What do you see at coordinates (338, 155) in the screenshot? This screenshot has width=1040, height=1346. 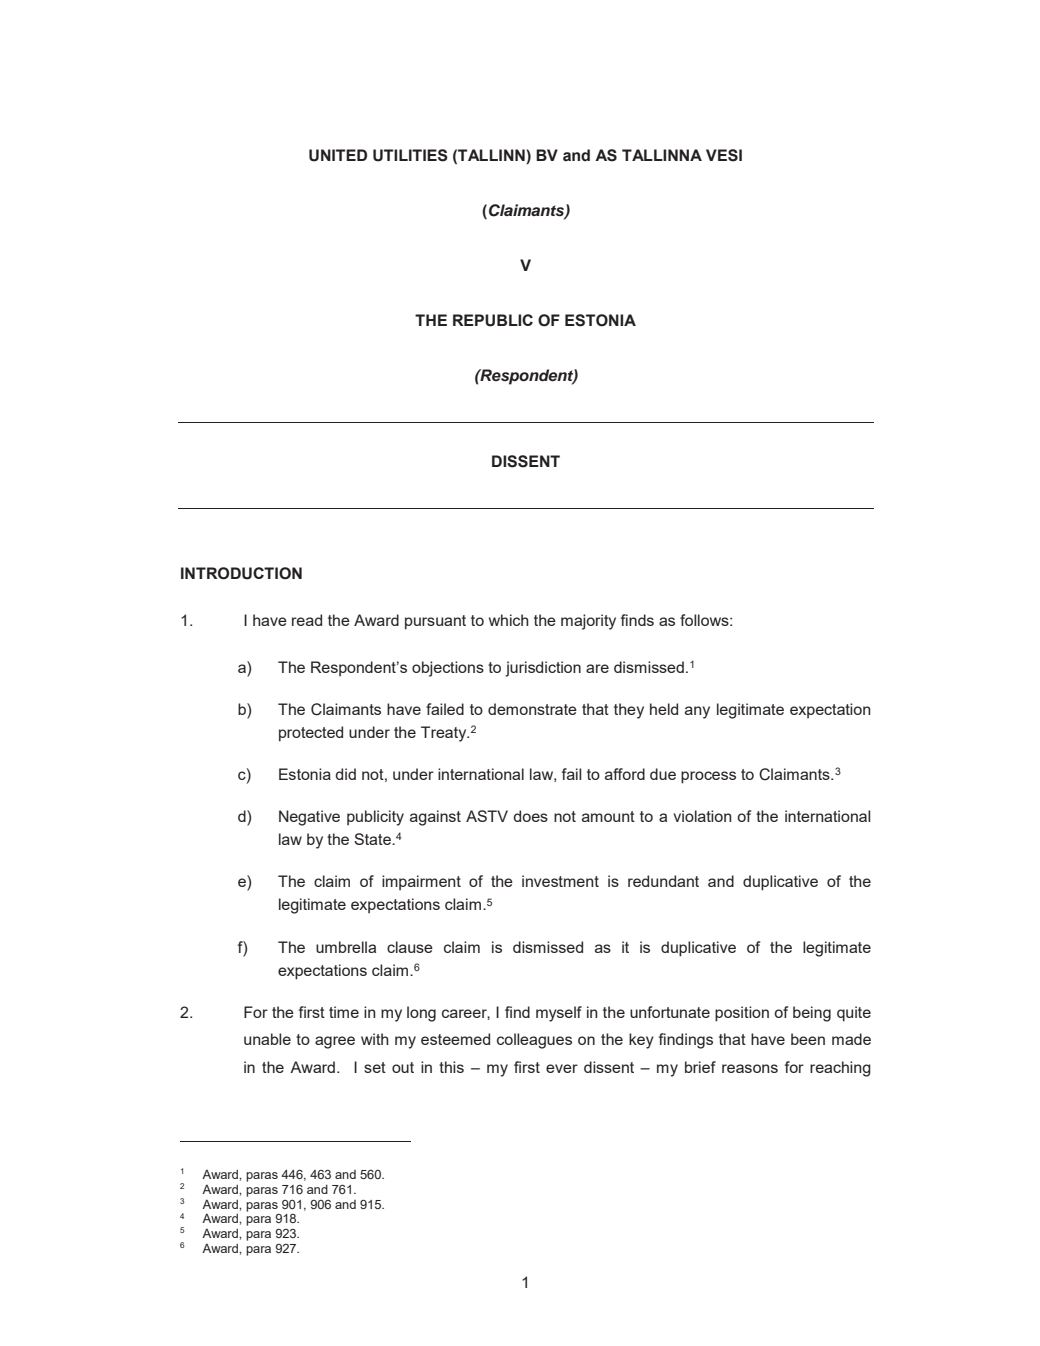 I see `UNITED` at bounding box center [338, 155].
